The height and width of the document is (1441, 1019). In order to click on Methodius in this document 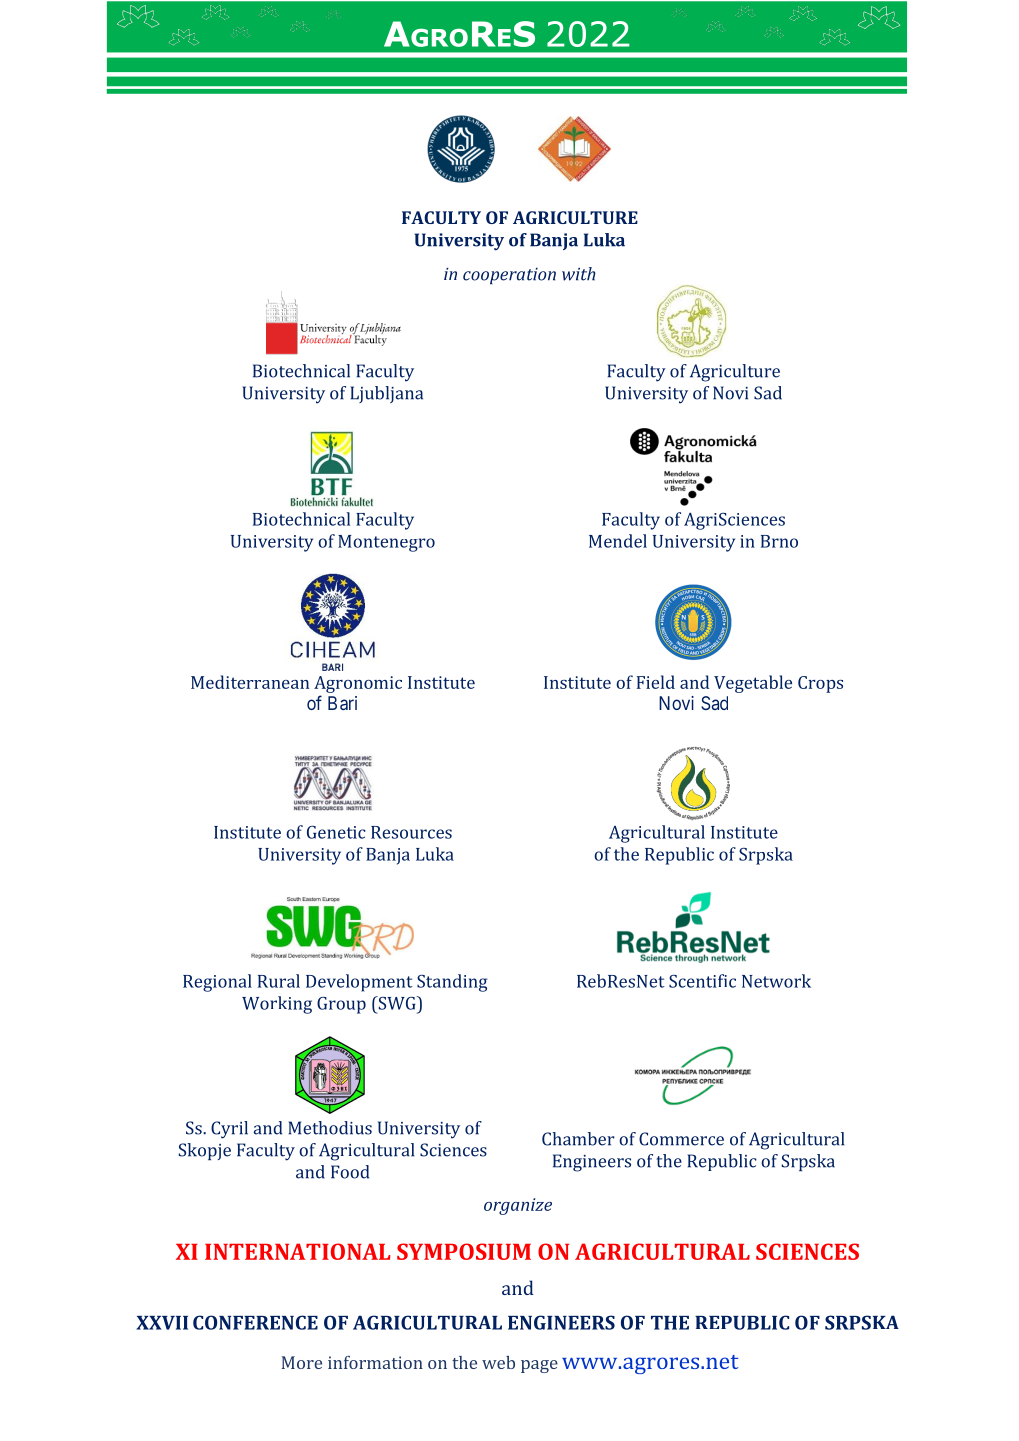, I will do `click(330, 1128)`.
